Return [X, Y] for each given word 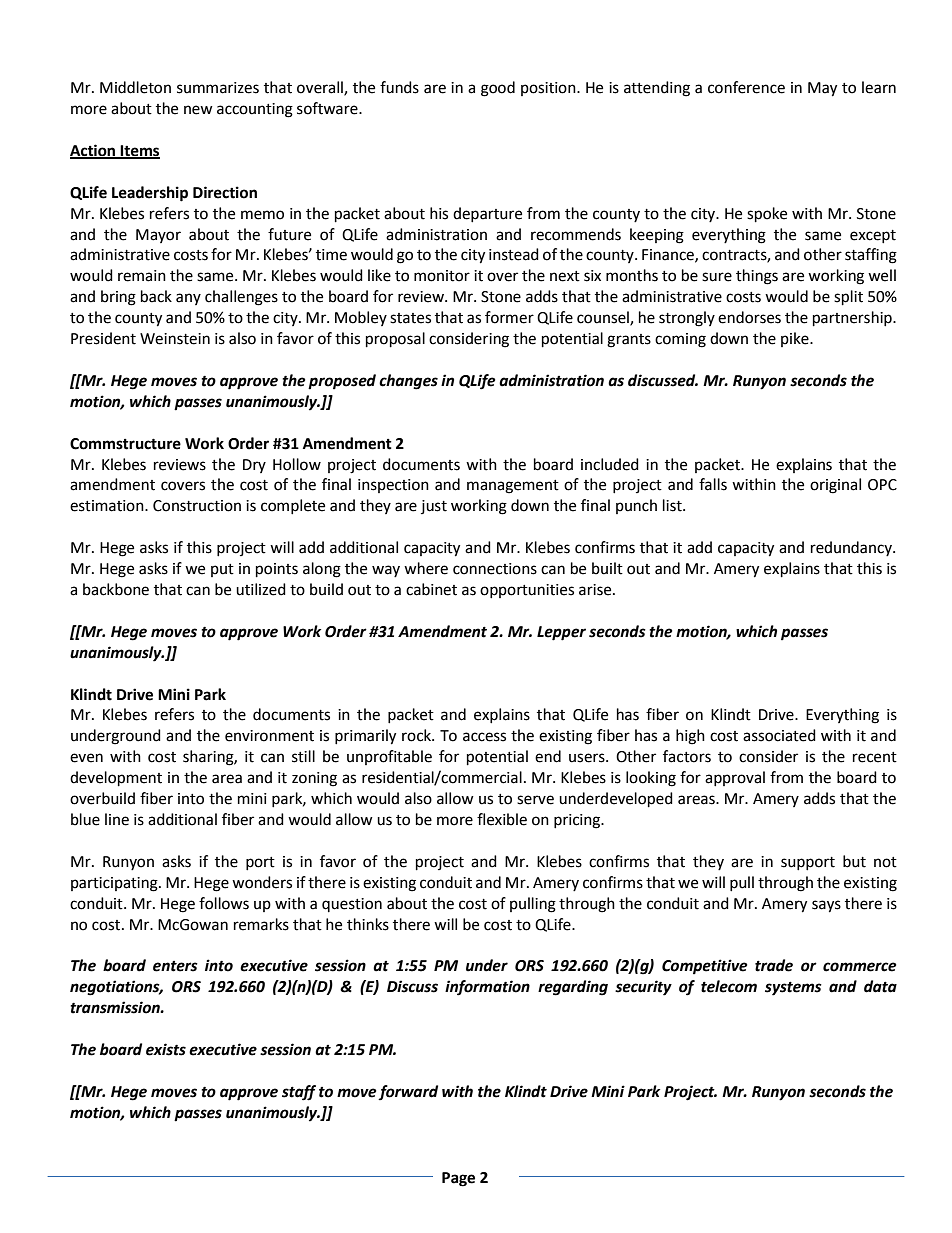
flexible [502, 819]
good [498, 89]
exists [166, 1049]
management [513, 487]
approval [735, 778]
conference [746, 87]
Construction [197, 506]
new [198, 110]
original [835, 486]
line [117, 819]
